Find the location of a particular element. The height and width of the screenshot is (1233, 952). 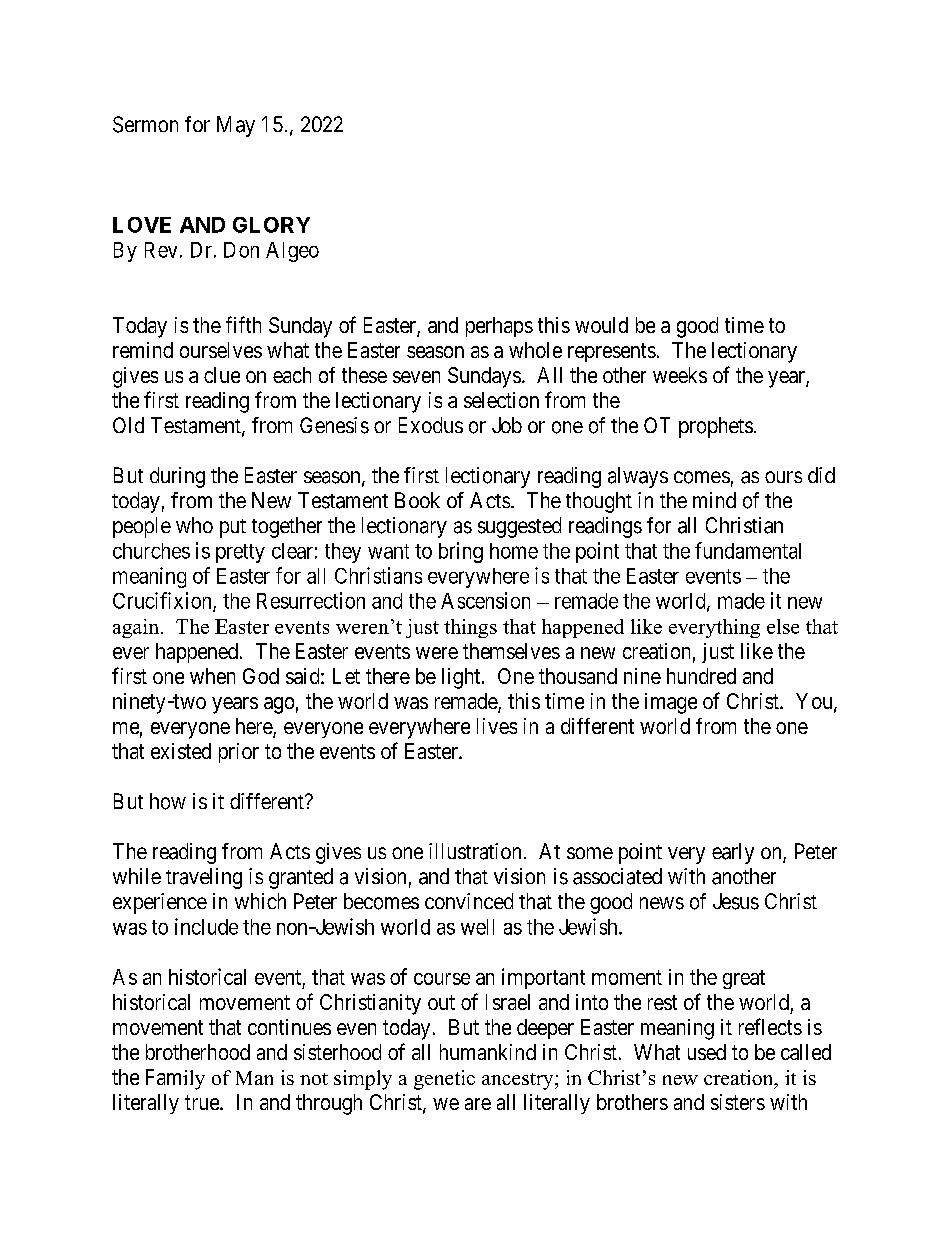

Job is located at coordinates (507, 425).
